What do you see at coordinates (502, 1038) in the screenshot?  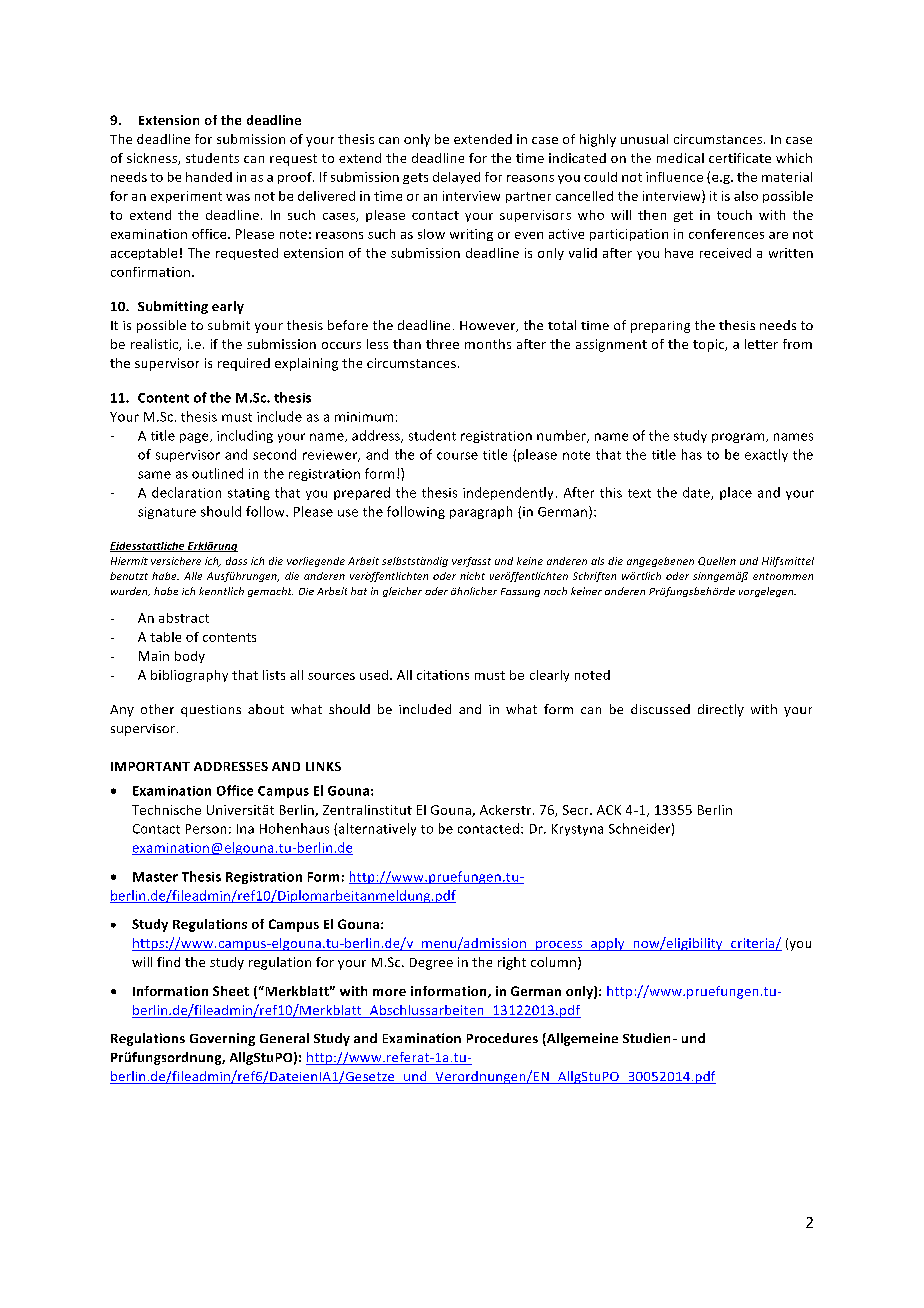 I see `Procedures` at bounding box center [502, 1038].
